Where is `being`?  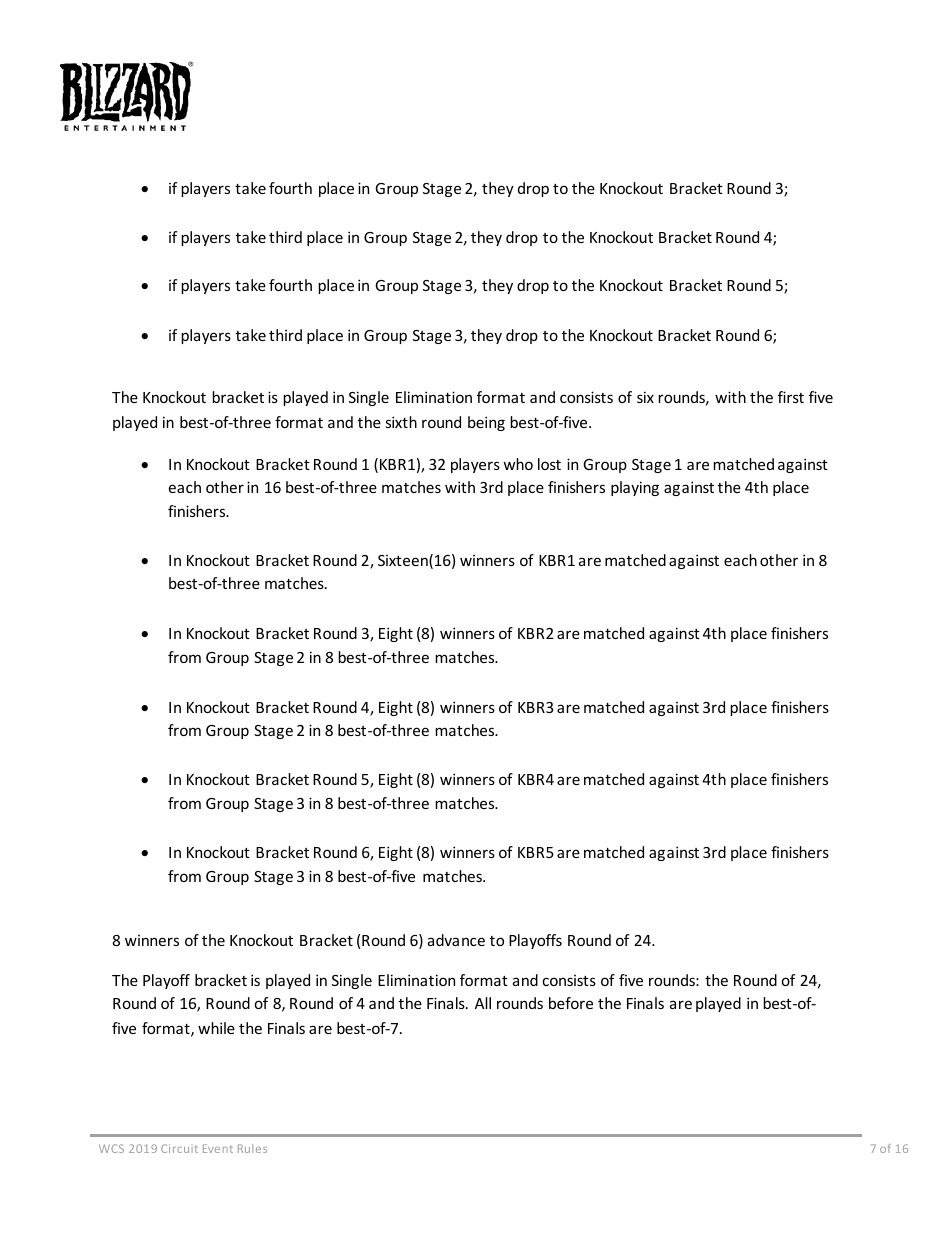 being is located at coordinates (486, 423).
